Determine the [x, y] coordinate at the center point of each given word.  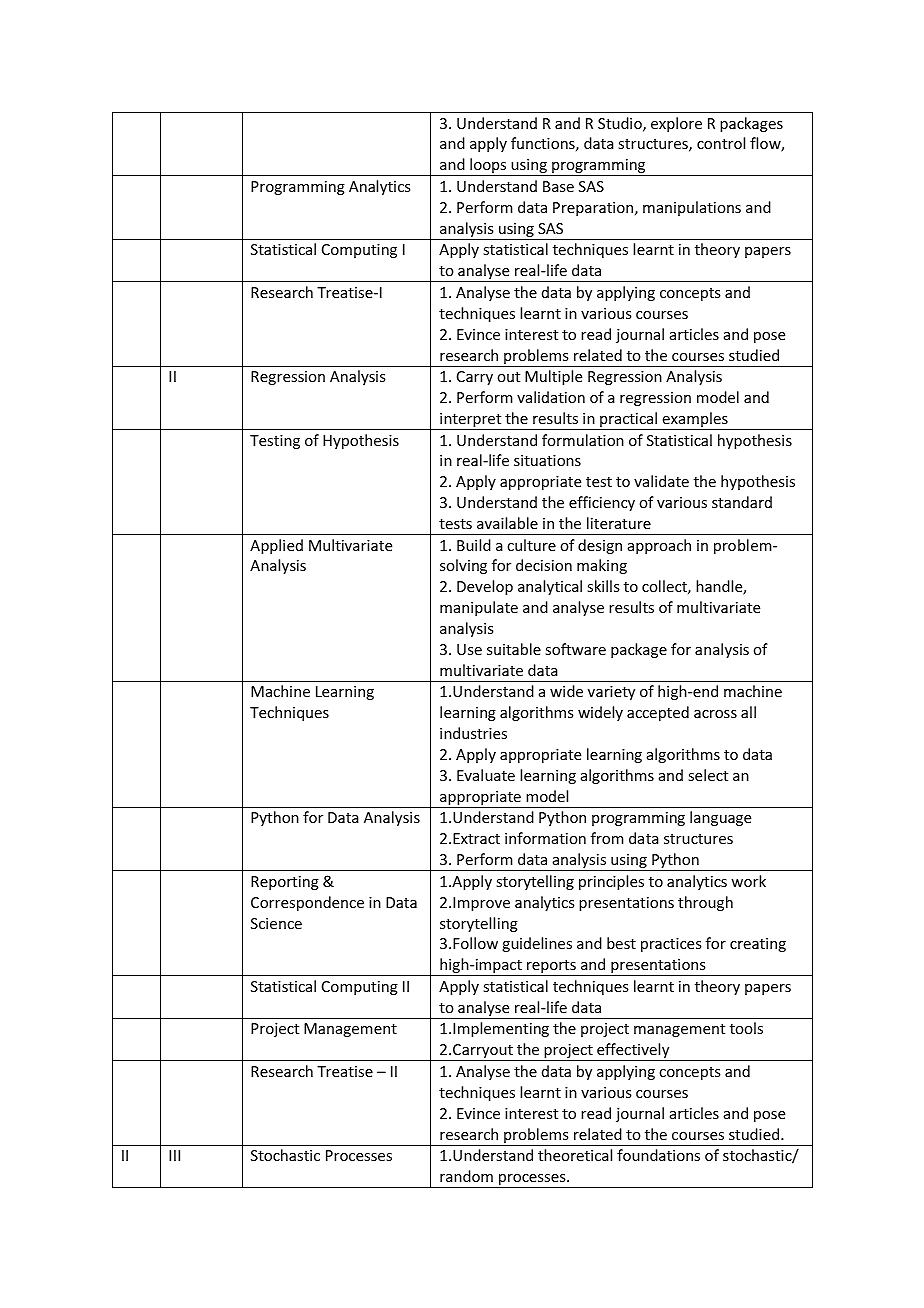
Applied [276, 546]
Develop [485, 587]
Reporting [285, 883]
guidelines [537, 944]
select [708, 775]
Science [276, 923]
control [721, 143]
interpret [471, 421]
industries [473, 733]
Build [474, 545]
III [174, 1155]
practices [671, 945]
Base [558, 186]
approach [659, 546]
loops [488, 167]
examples [695, 421]
